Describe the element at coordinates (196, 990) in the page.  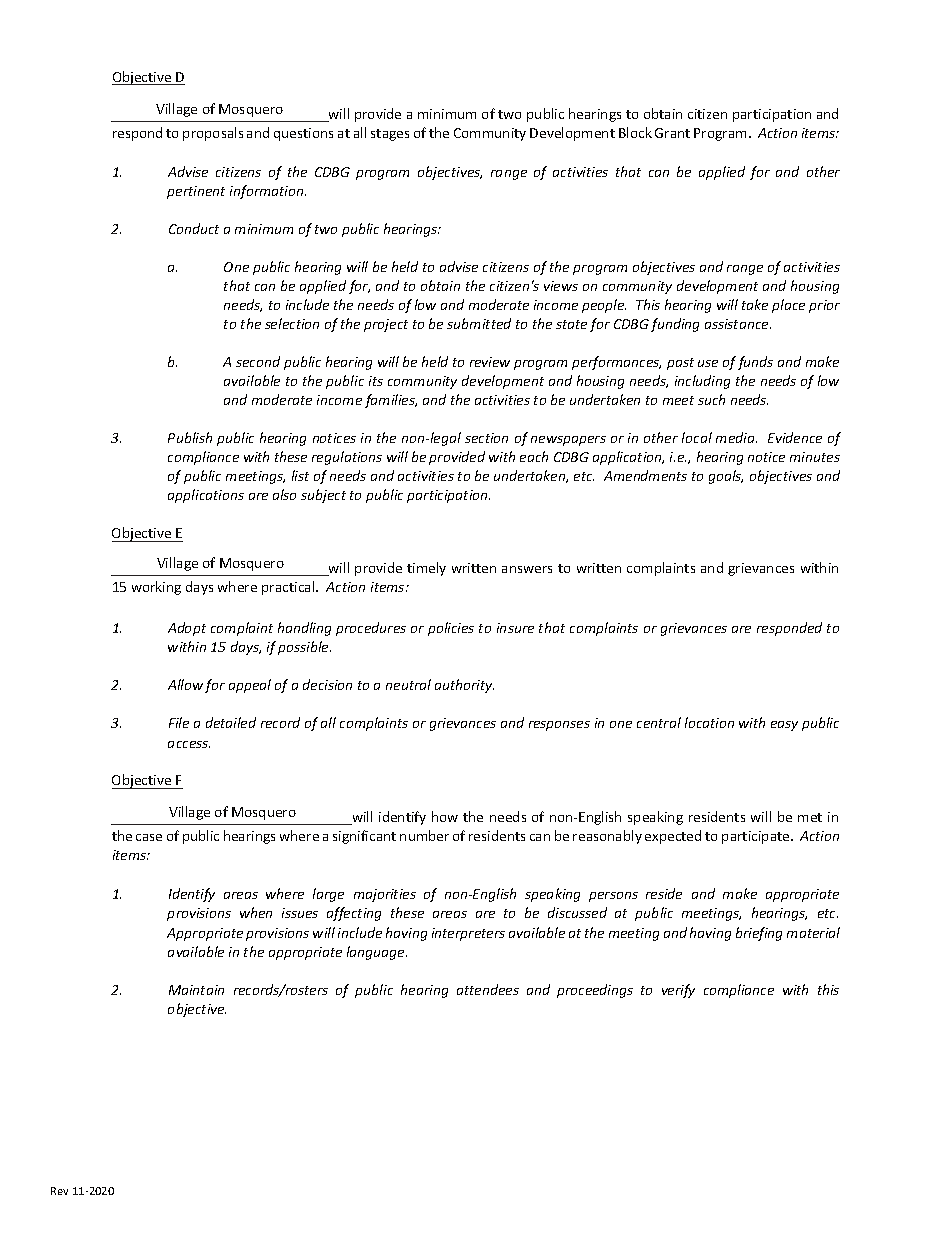
I see `Maintain` at that location.
